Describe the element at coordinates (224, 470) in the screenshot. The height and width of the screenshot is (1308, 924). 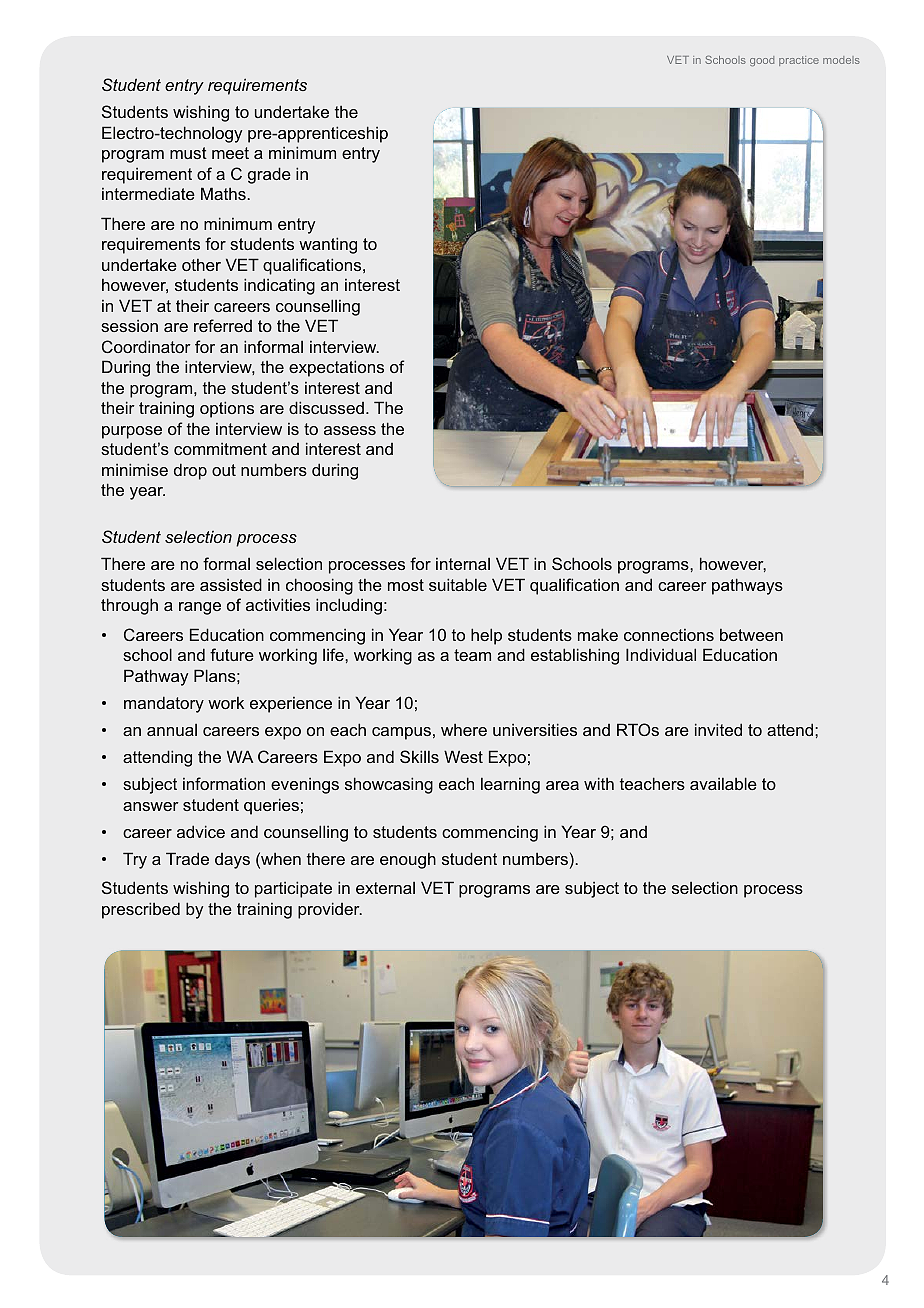
I see `out` at that location.
